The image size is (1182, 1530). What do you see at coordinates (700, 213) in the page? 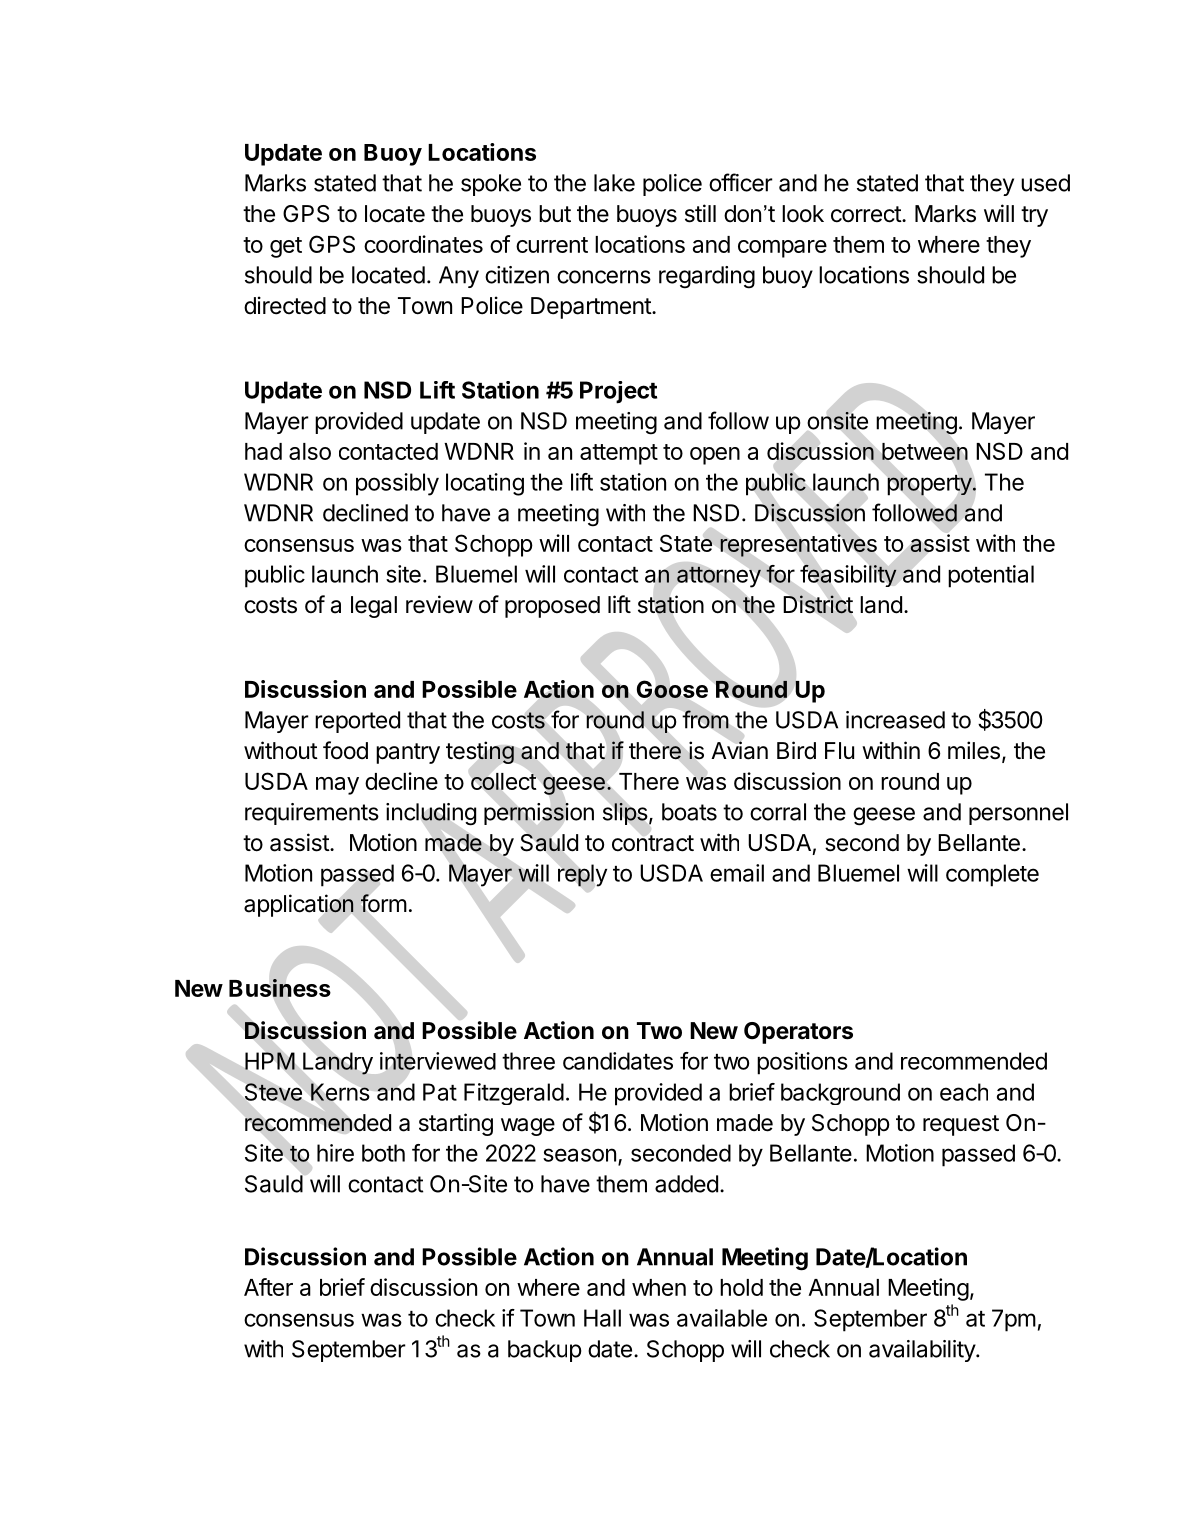
I see `still` at bounding box center [700, 213].
